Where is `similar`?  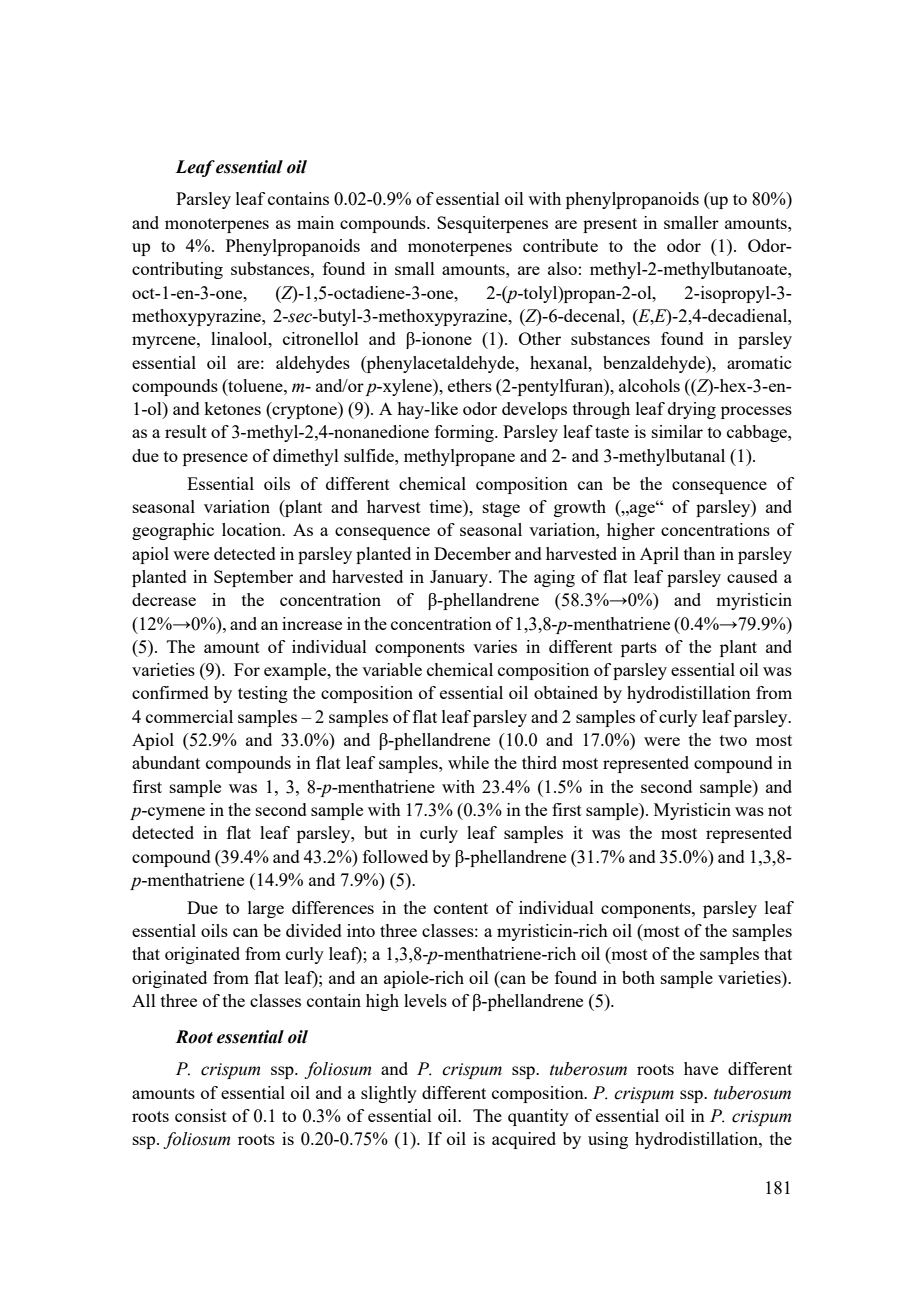 similar is located at coordinates (677, 431).
